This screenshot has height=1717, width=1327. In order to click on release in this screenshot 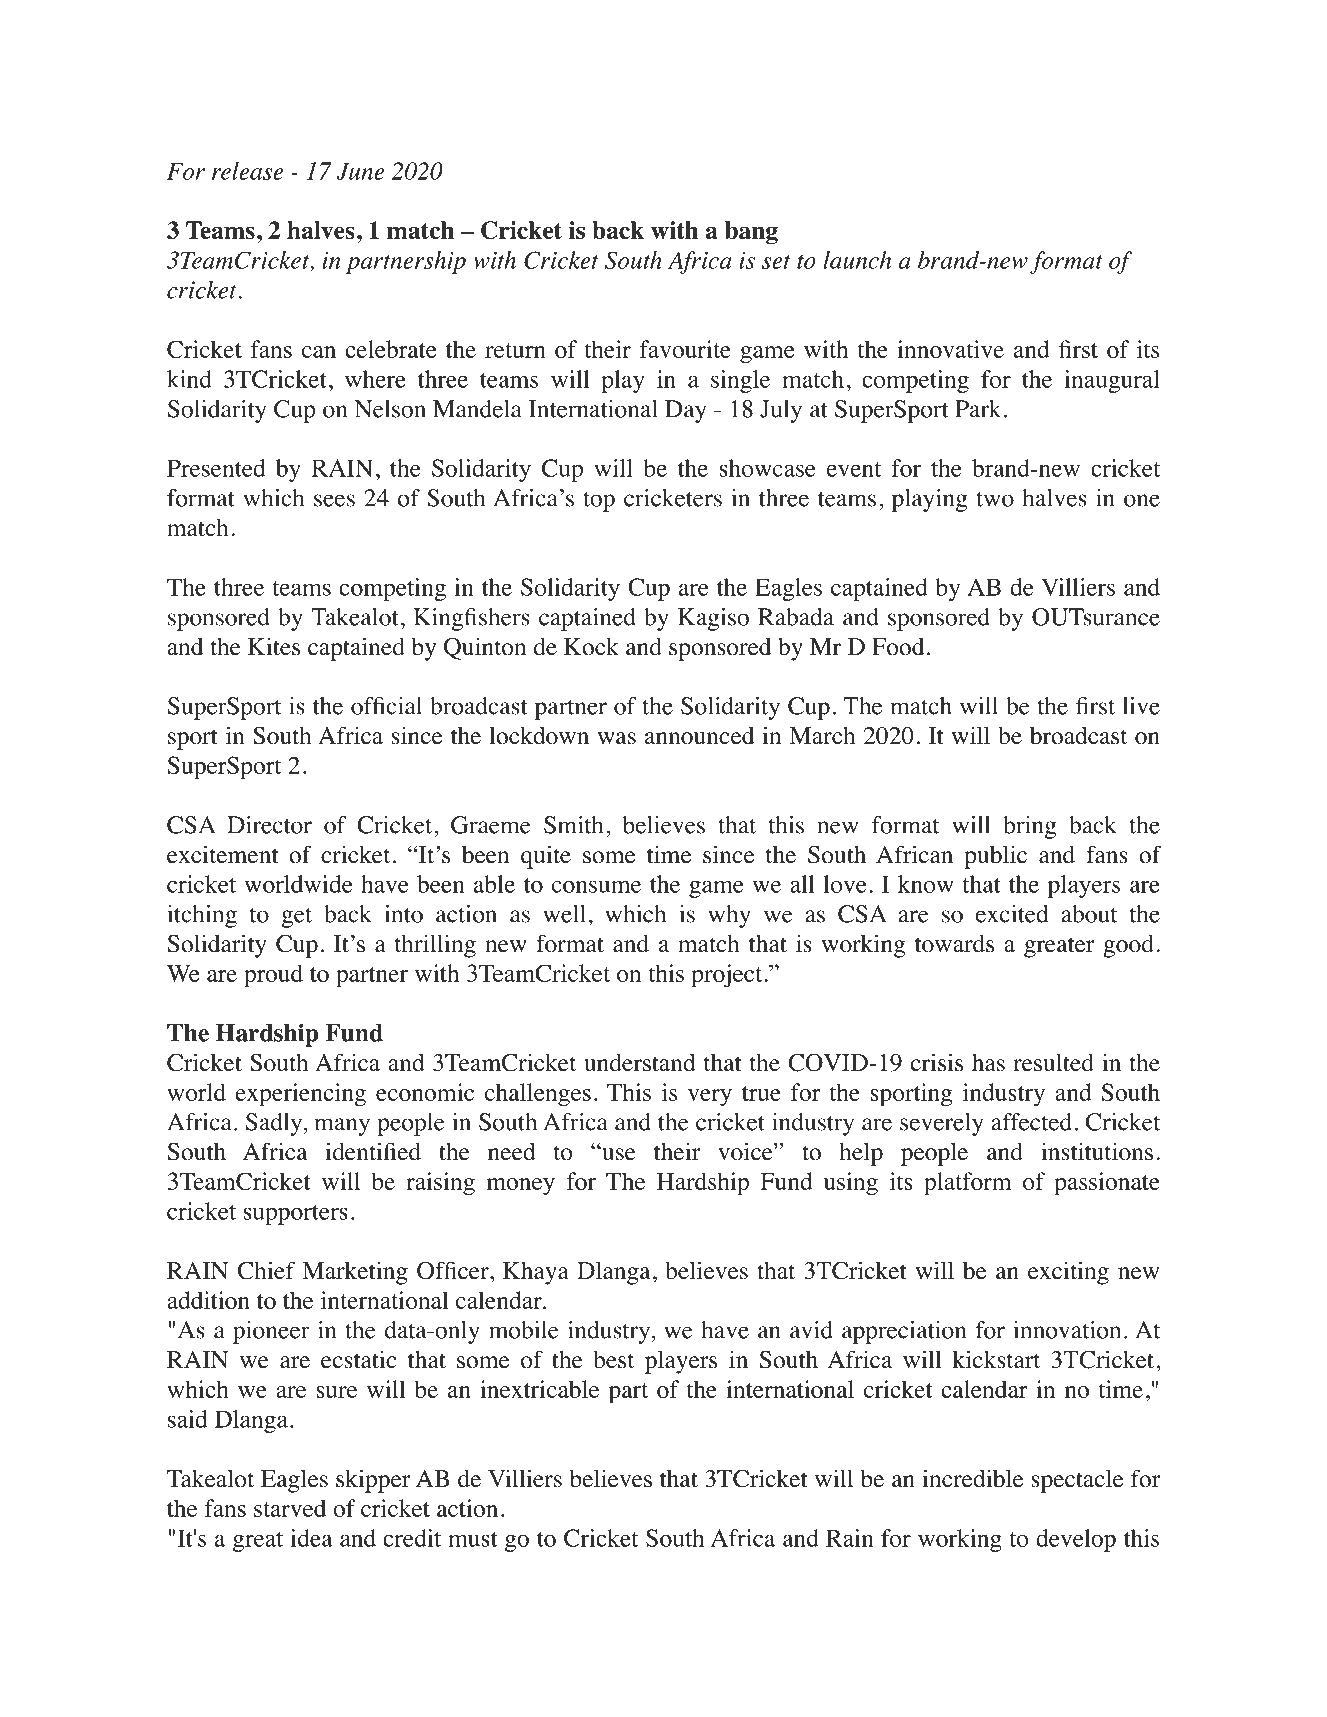, I will do `click(247, 171)`.
